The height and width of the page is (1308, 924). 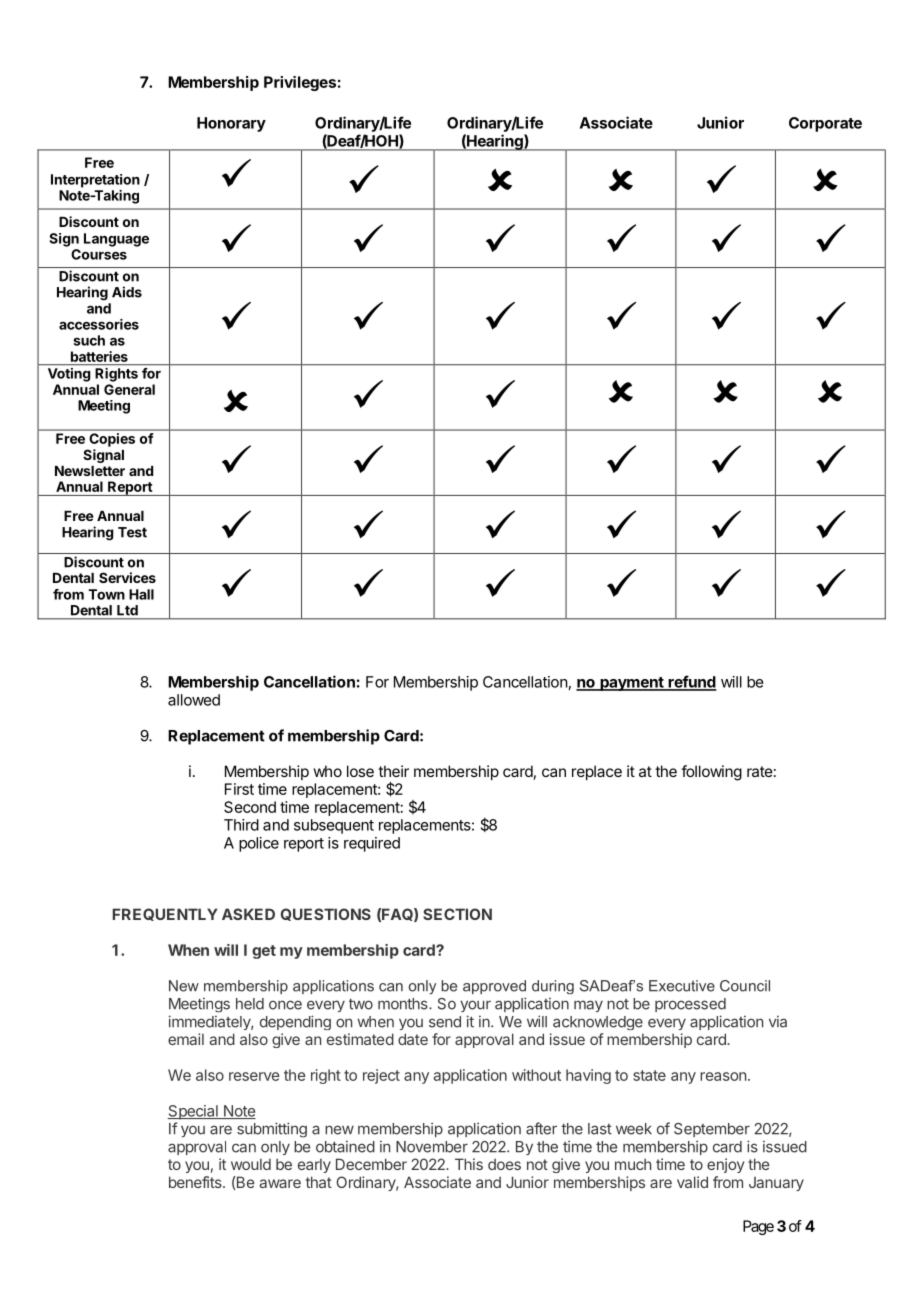 What do you see at coordinates (196, 1182) in the page?
I see `benefits` at bounding box center [196, 1182].
